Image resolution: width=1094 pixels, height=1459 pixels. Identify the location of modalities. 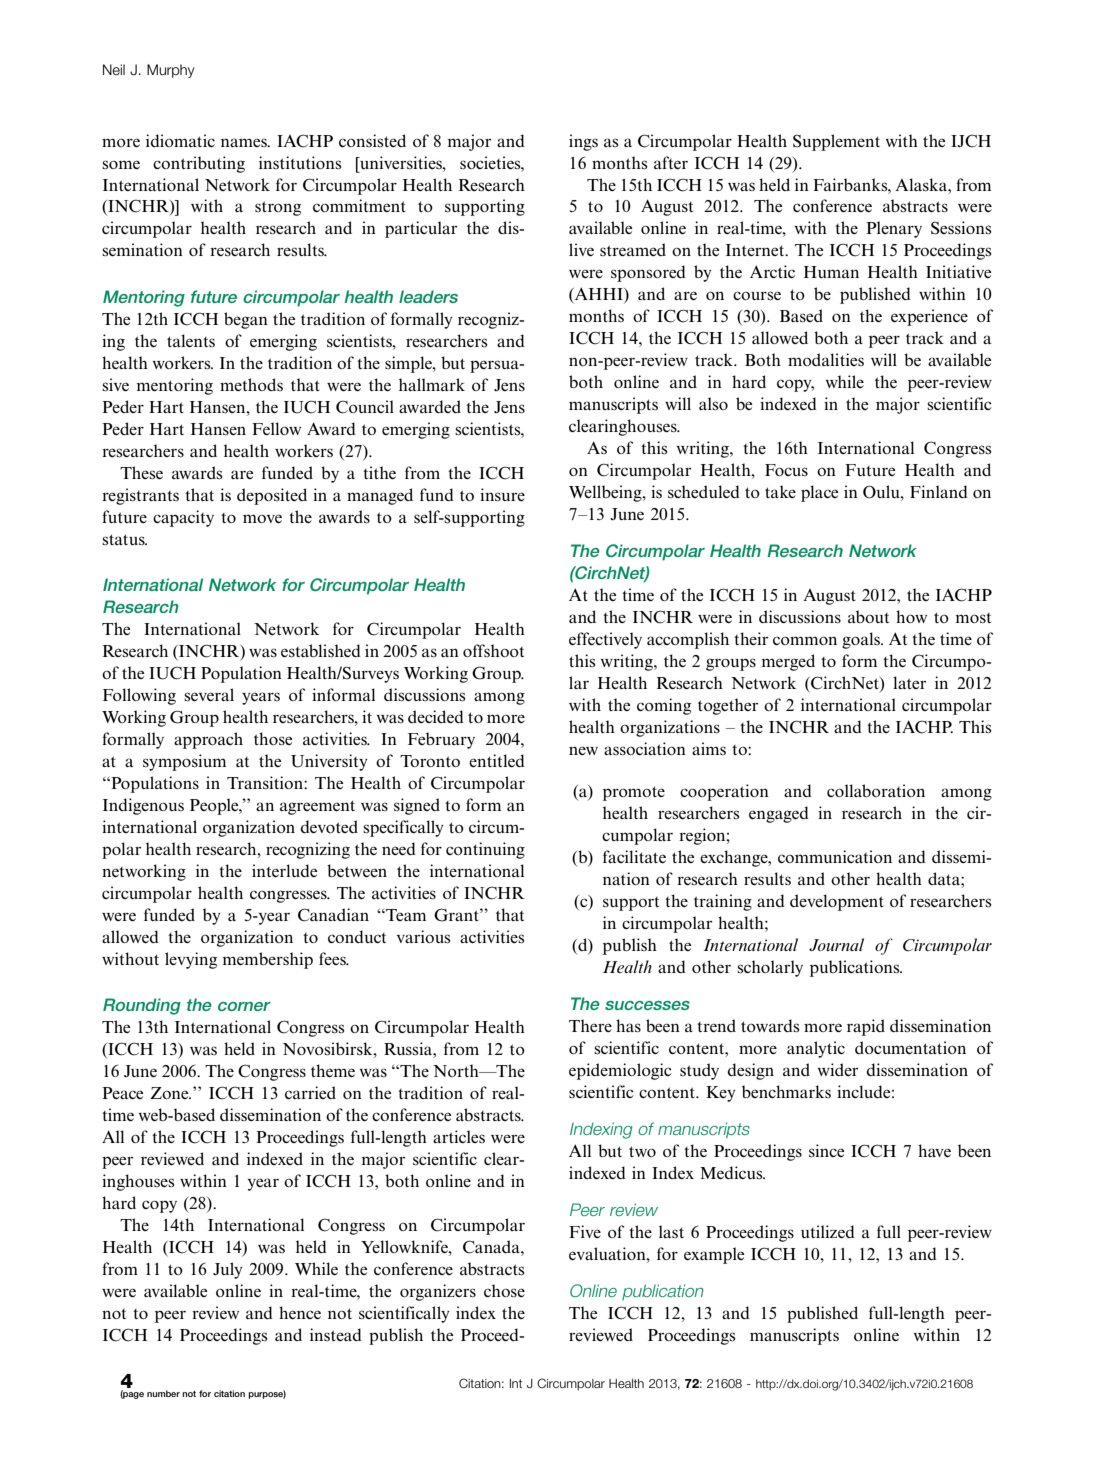
(826, 359).
